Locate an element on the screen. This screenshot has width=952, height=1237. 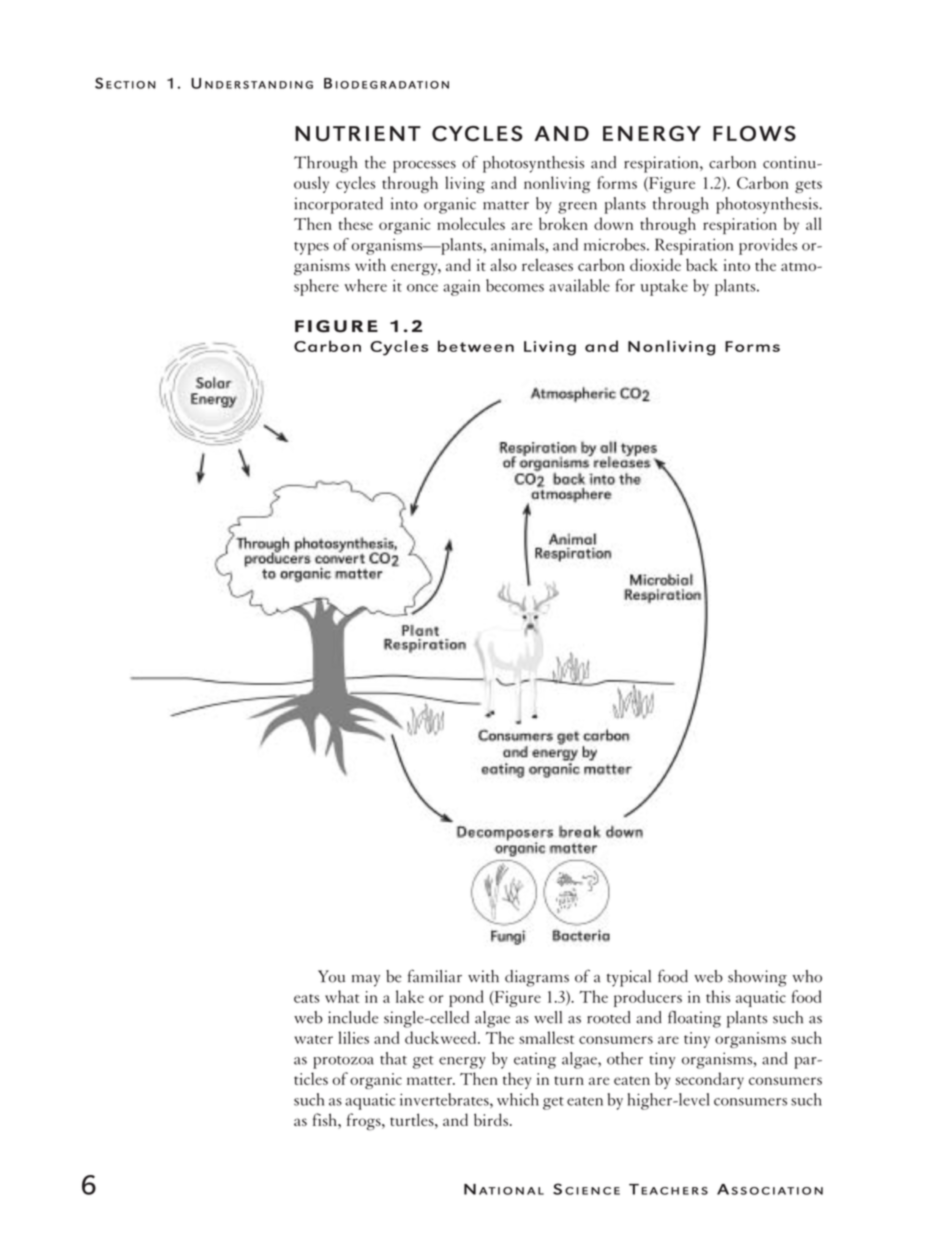
uptake is located at coordinates (664, 287).
